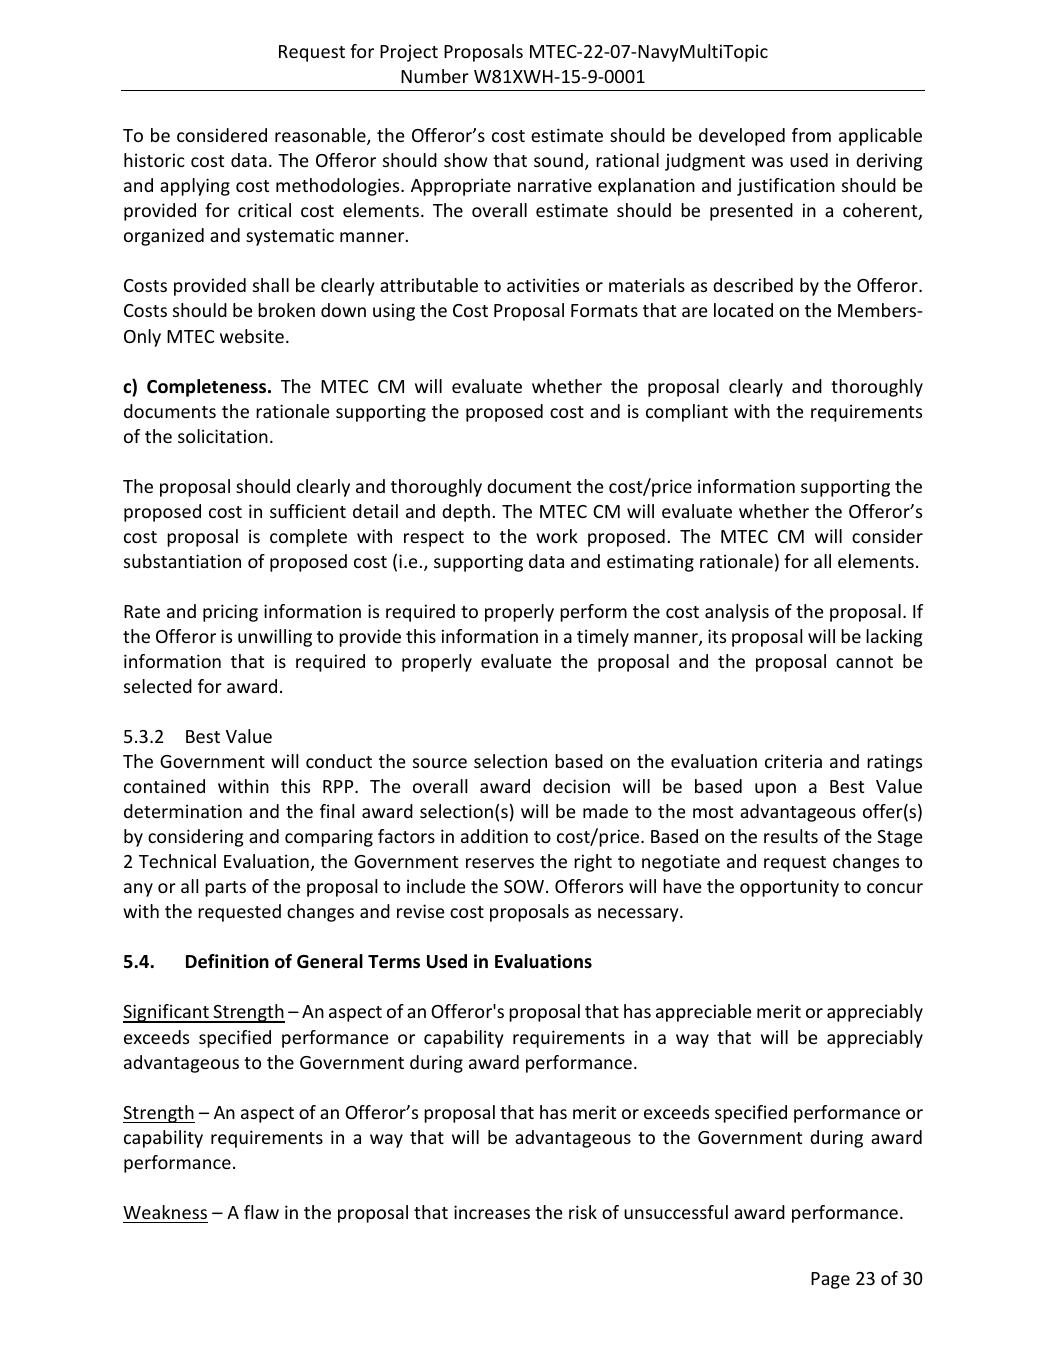  Describe the element at coordinates (321, 136) in the screenshot. I see `reasonable` at that location.
